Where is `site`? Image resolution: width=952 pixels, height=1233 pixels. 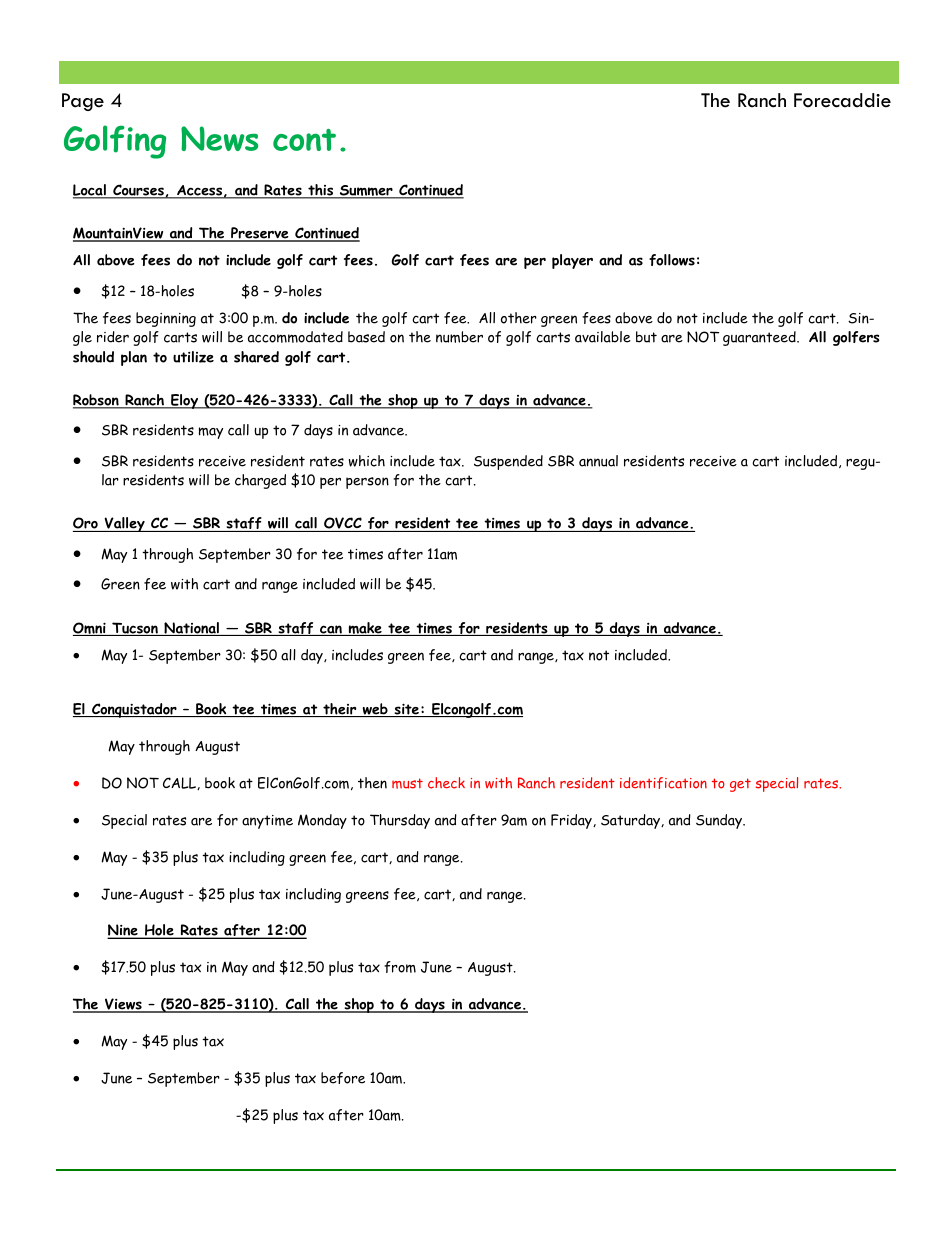 site is located at coordinates (406, 710).
